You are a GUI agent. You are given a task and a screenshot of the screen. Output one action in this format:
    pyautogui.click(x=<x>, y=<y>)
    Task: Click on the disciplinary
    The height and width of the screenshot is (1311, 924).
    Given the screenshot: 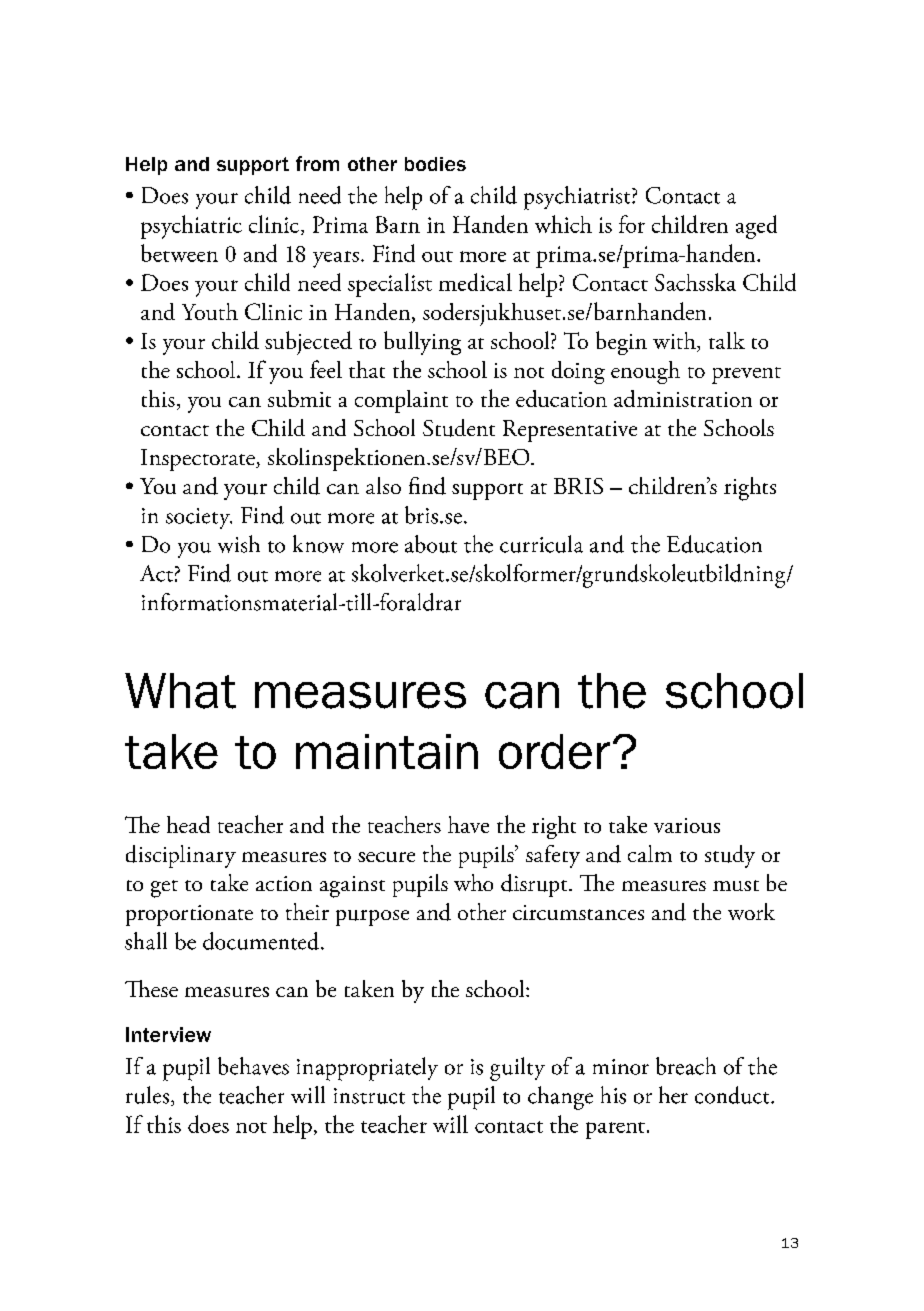 What is the action you would take?
    pyautogui.click(x=181, y=856)
